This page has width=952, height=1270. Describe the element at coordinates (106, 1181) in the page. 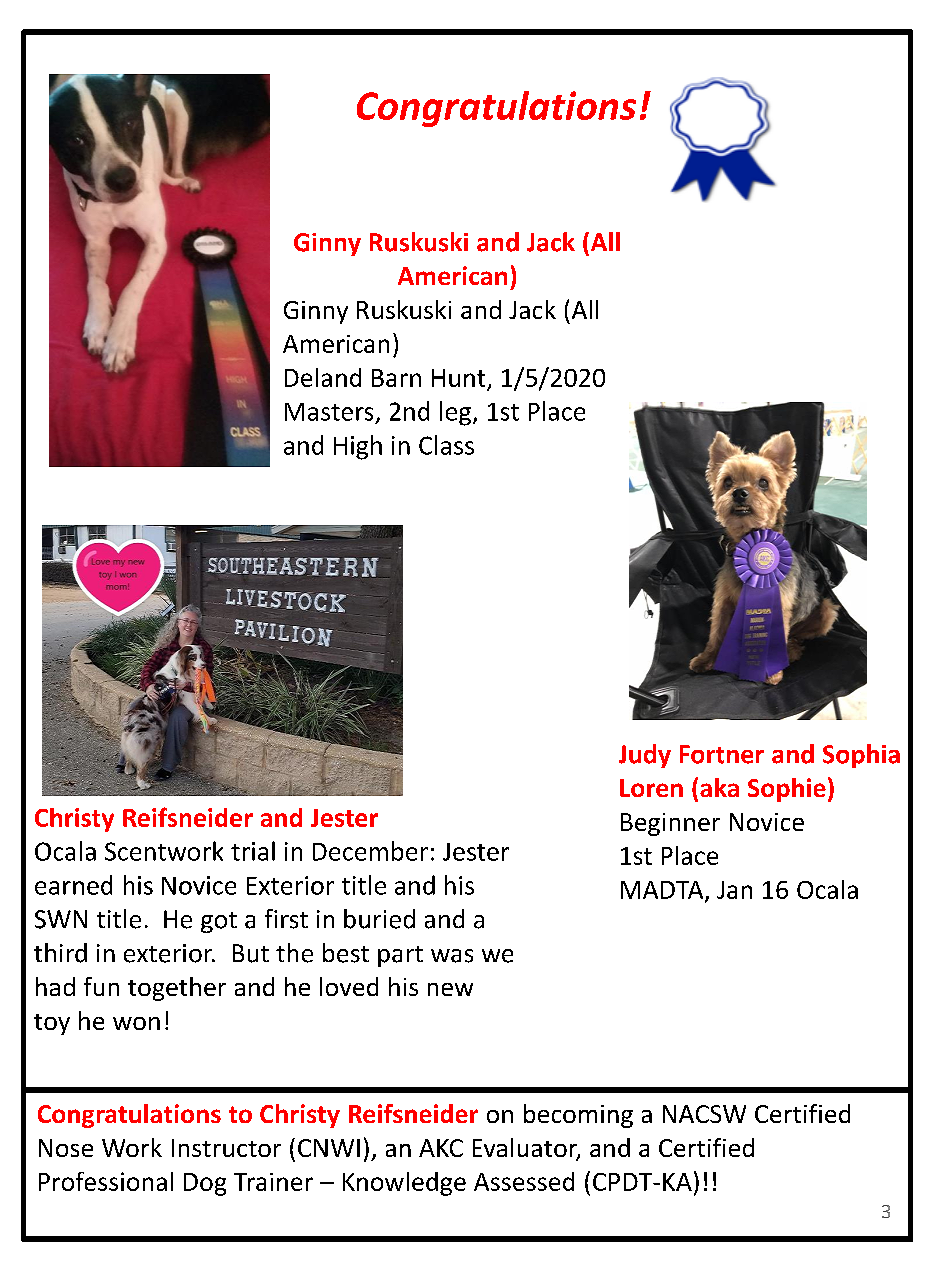

I see `Professional` at that location.
